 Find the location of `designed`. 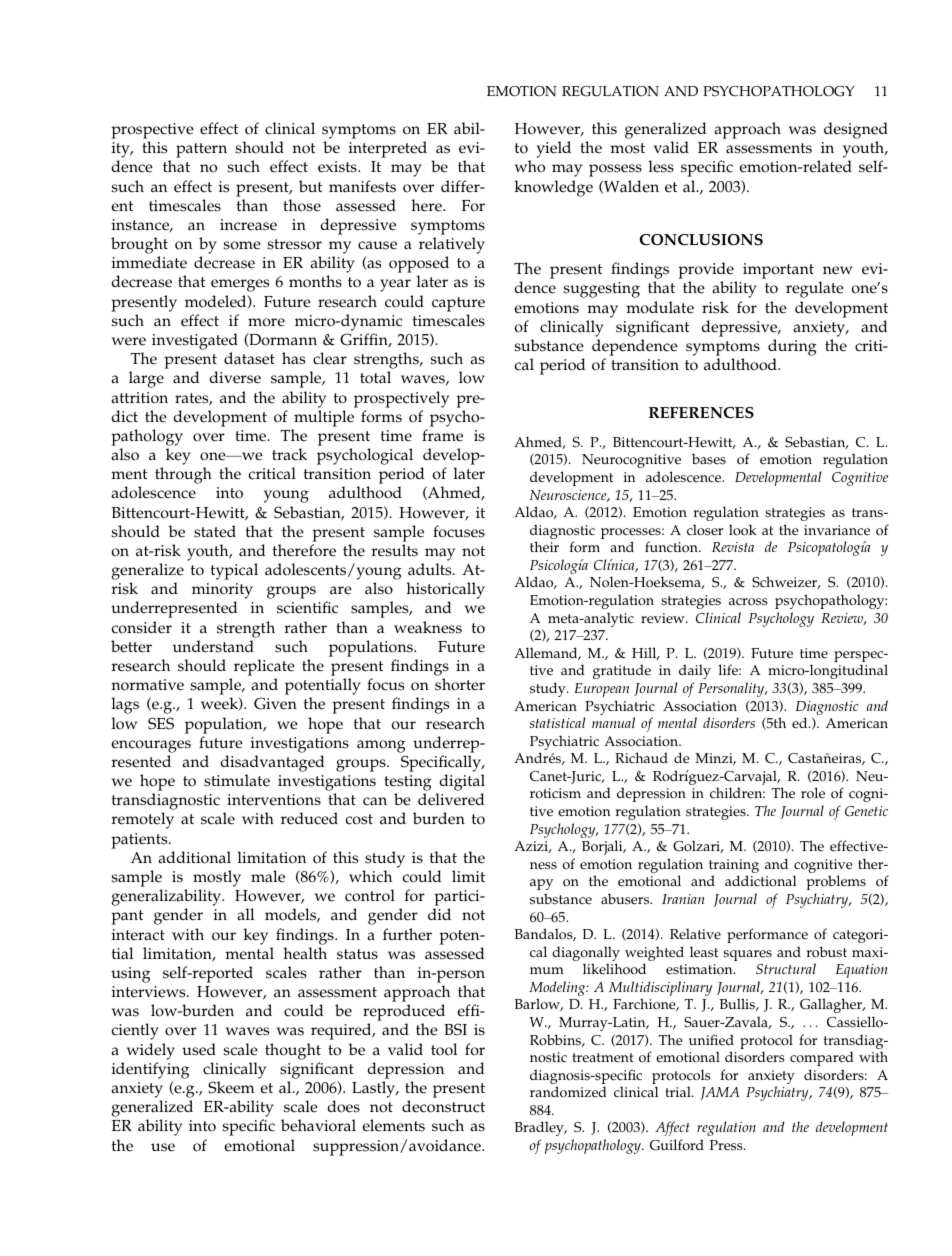

designed is located at coordinates (856, 130).
